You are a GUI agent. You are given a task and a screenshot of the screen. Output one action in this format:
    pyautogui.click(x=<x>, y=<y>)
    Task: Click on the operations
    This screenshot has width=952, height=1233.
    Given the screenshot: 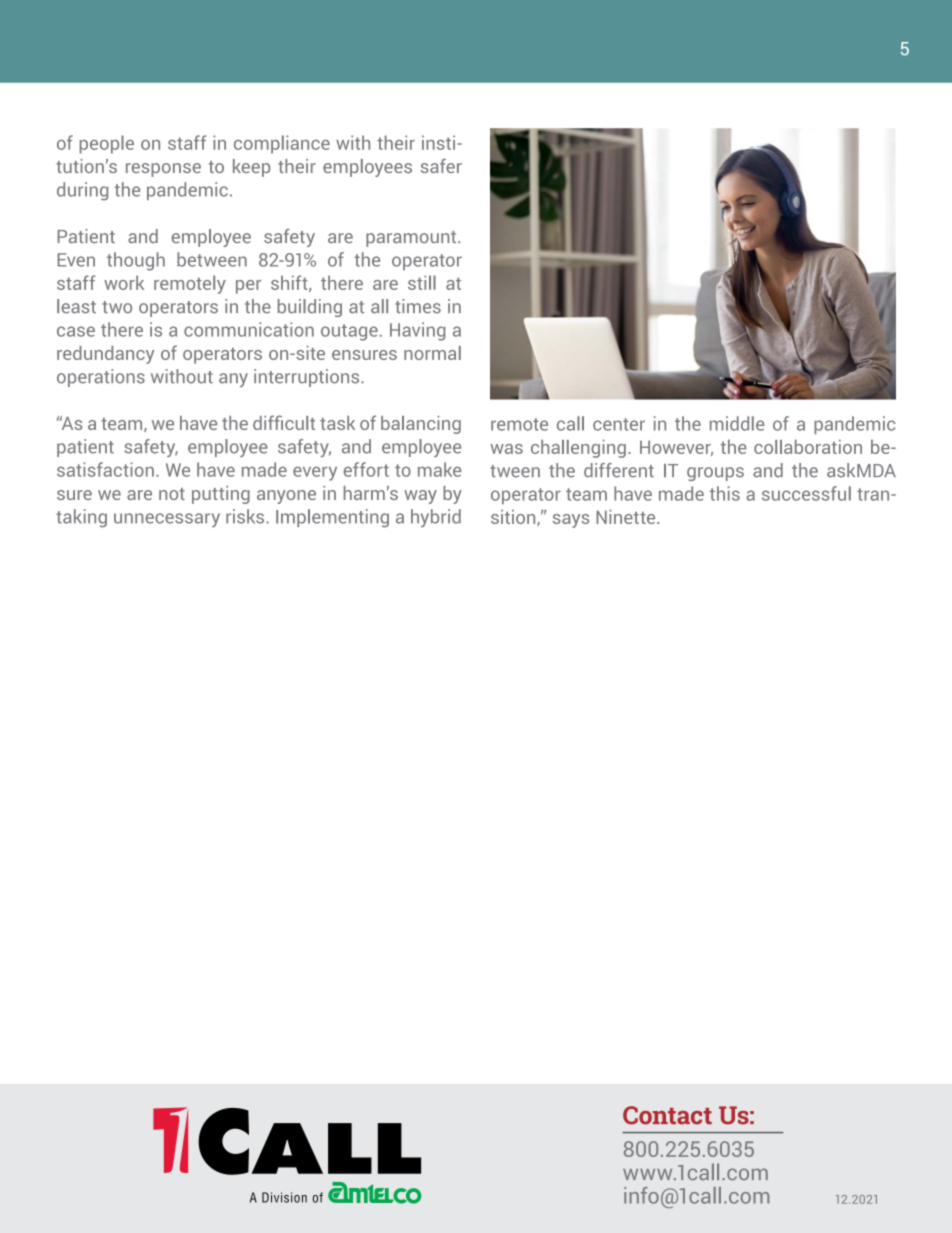 What is the action you would take?
    pyautogui.click(x=101, y=378)
